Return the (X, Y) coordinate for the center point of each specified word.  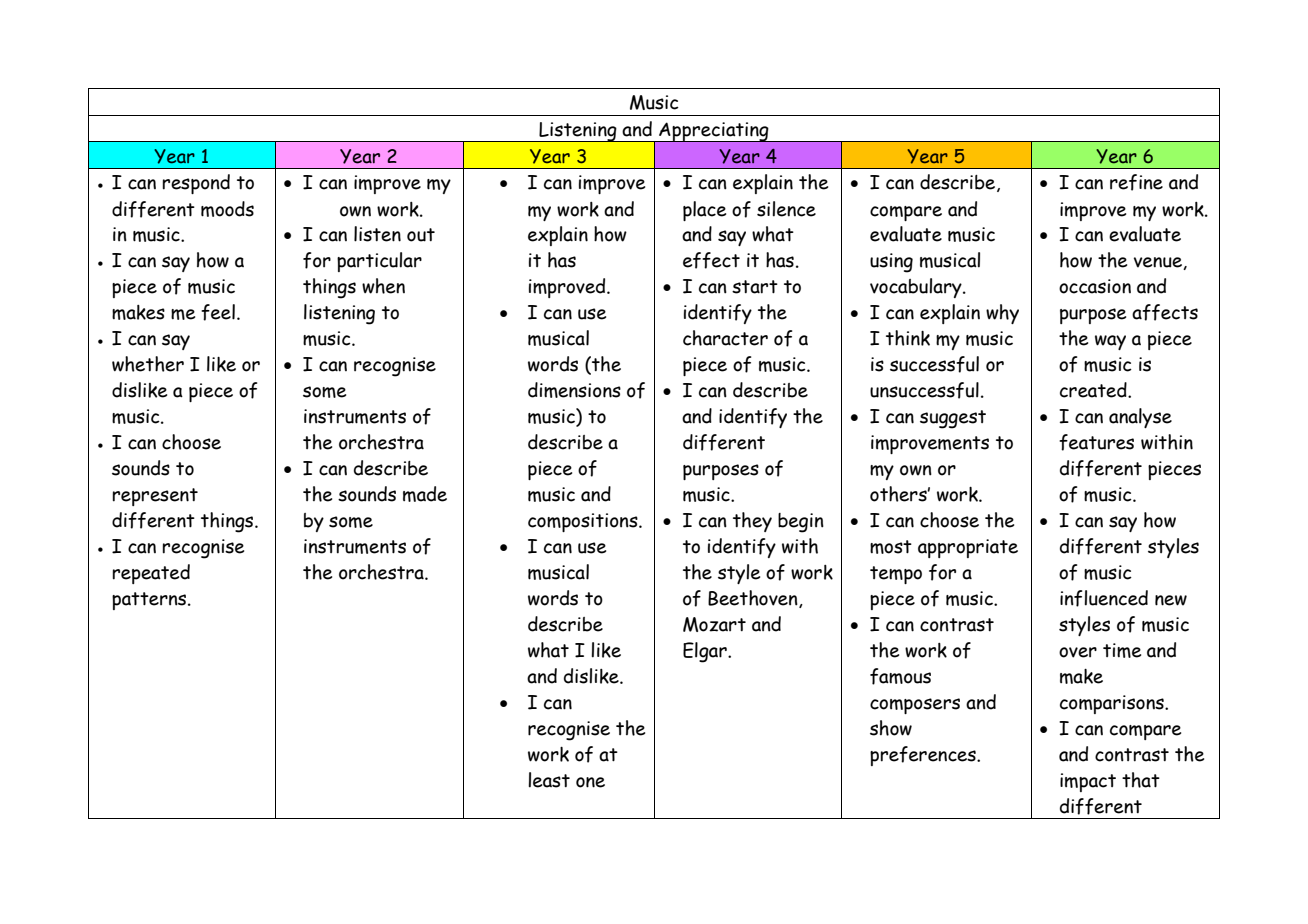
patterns (150, 601)
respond (196, 184)
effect (711, 260)
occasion (1095, 286)
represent (155, 497)
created (1094, 390)
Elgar (706, 652)
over (1078, 652)
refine (1136, 182)
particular (379, 262)
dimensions (574, 390)
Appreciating (714, 132)
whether (148, 364)
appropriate (968, 548)
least (549, 780)
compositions (584, 522)
